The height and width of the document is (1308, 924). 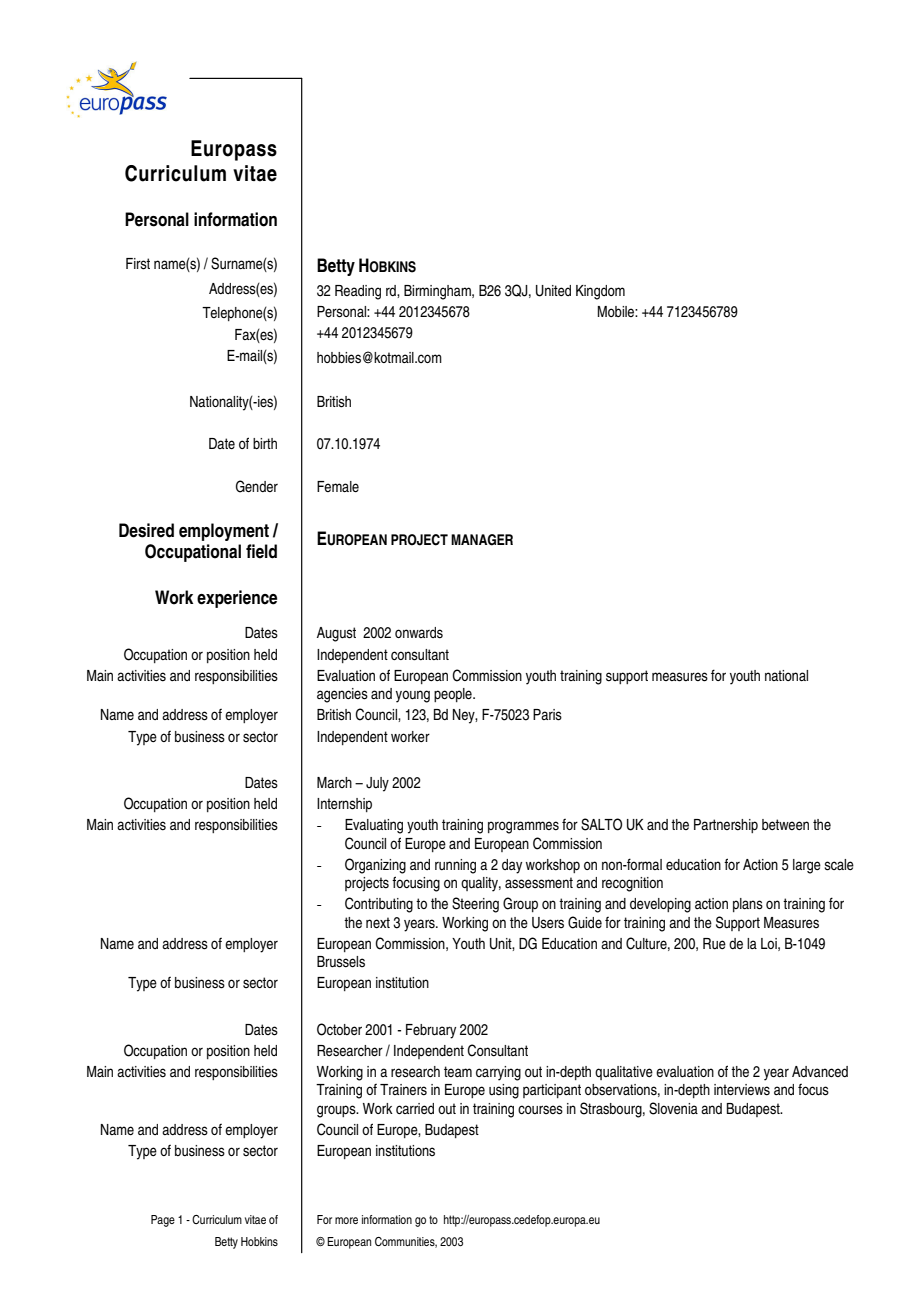 What do you see at coordinates (334, 782) in the document?
I see `March` at bounding box center [334, 782].
